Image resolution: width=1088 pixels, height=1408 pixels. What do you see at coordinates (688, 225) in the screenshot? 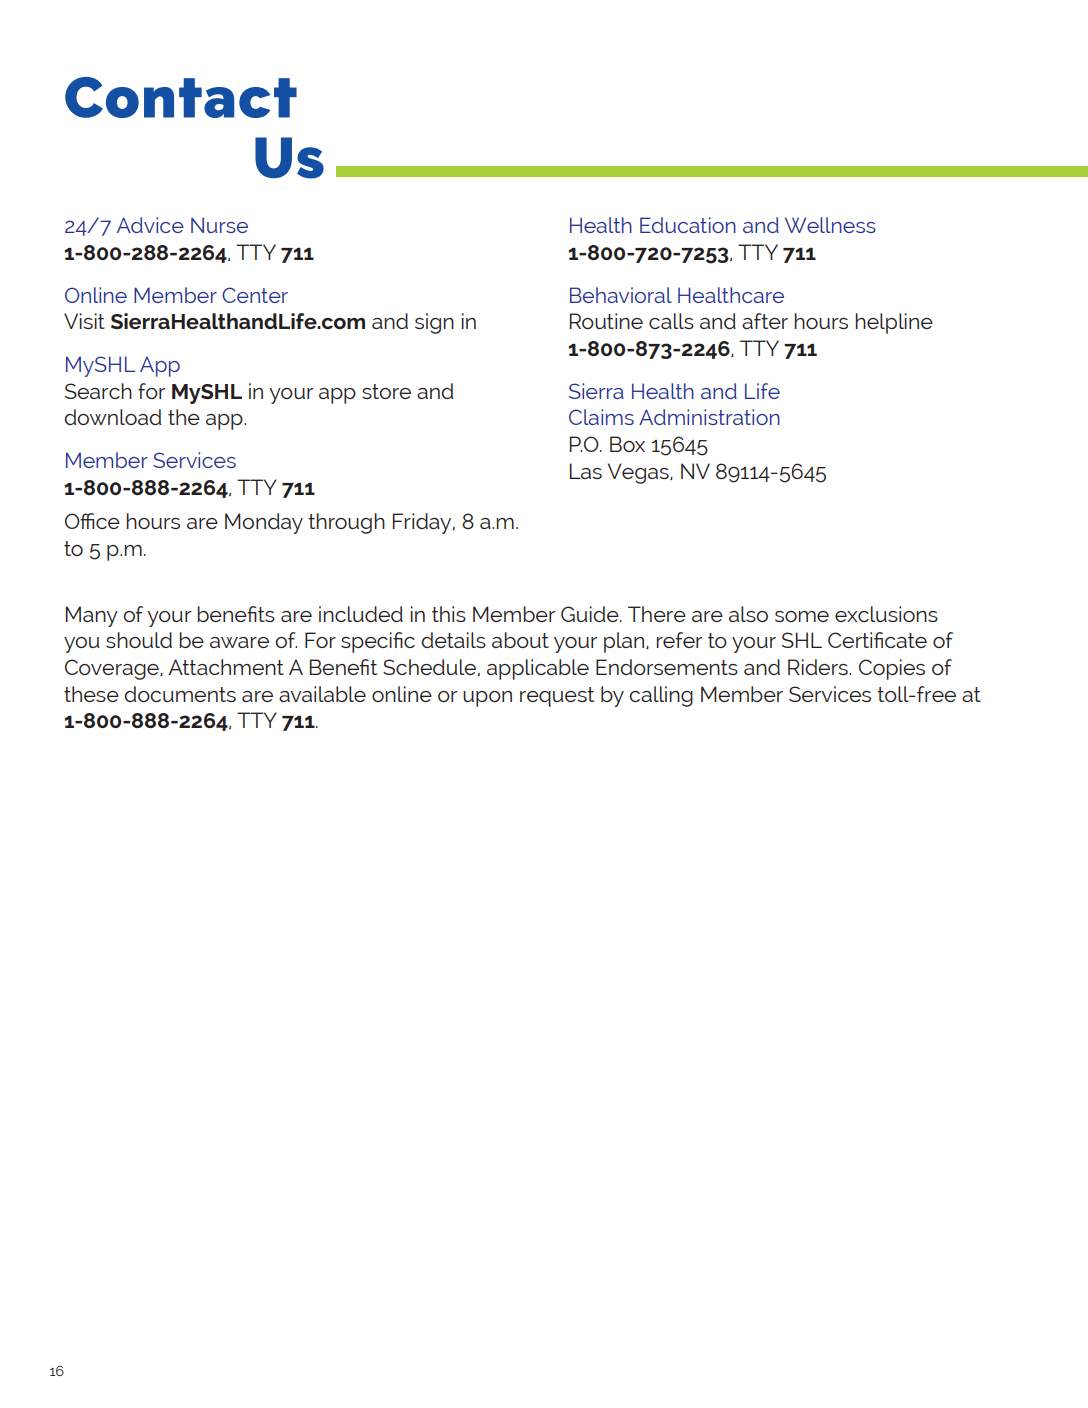
I see `Education` at bounding box center [688, 225].
